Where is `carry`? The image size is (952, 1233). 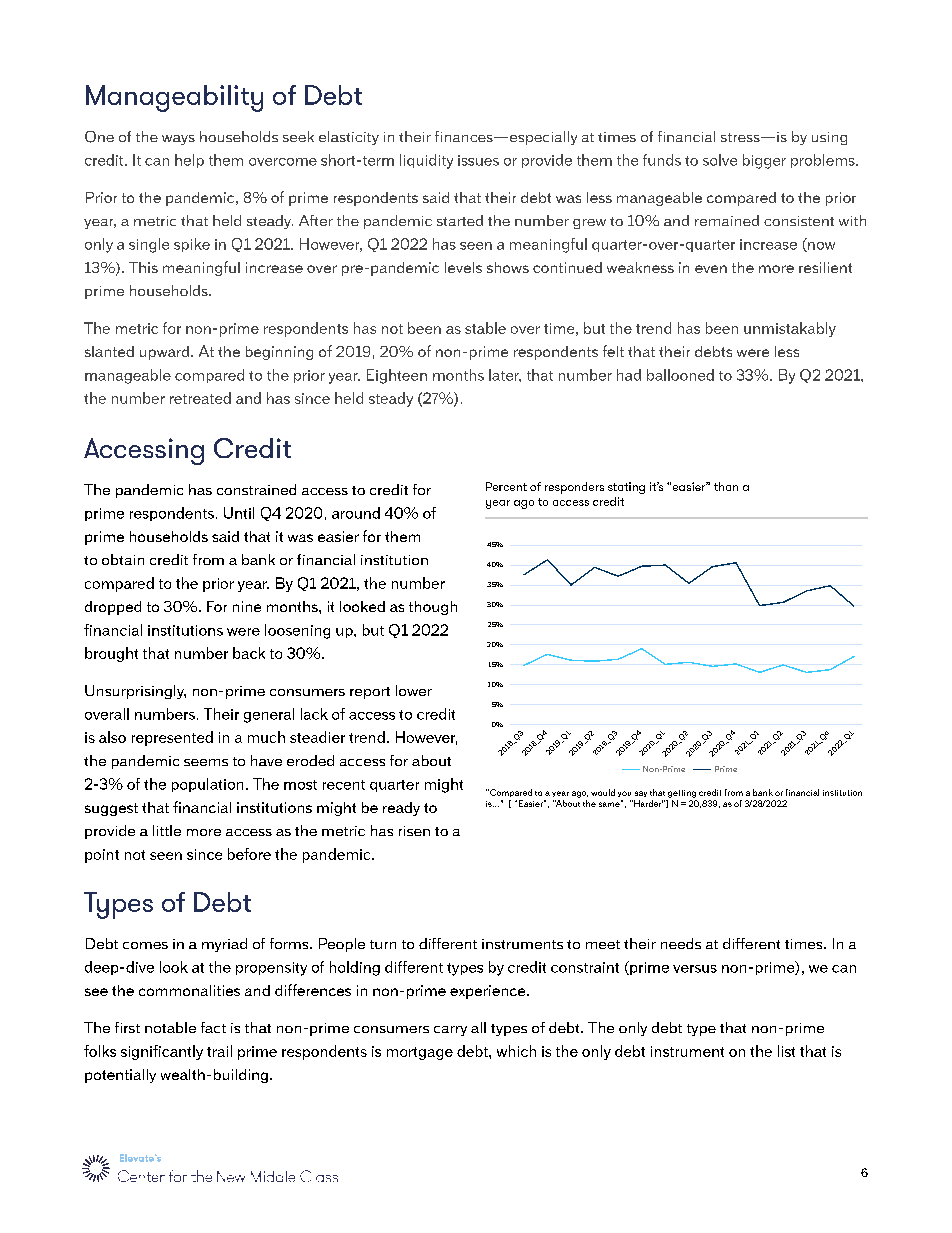
carry is located at coordinates (450, 1031).
